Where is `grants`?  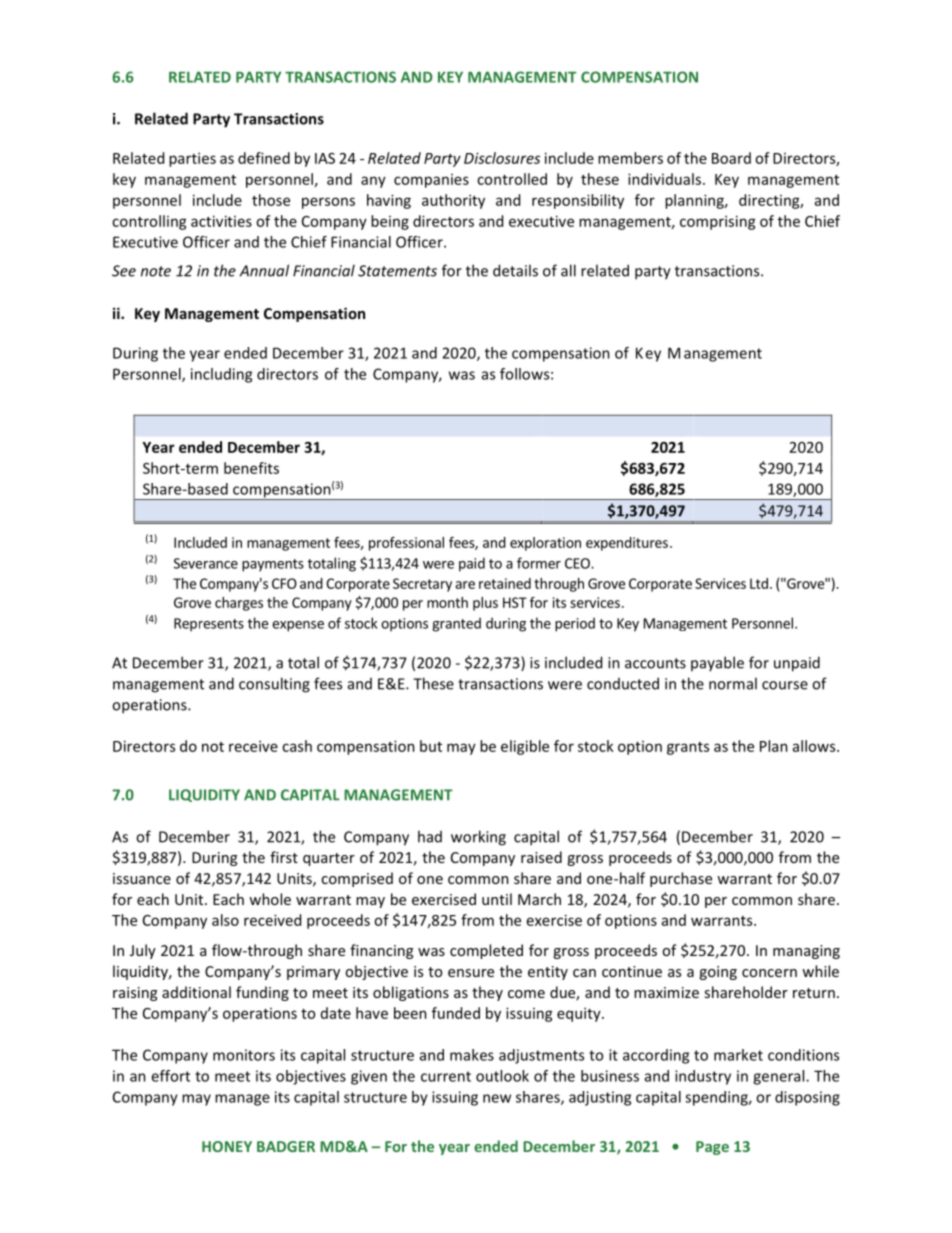 grants is located at coordinates (688, 748).
